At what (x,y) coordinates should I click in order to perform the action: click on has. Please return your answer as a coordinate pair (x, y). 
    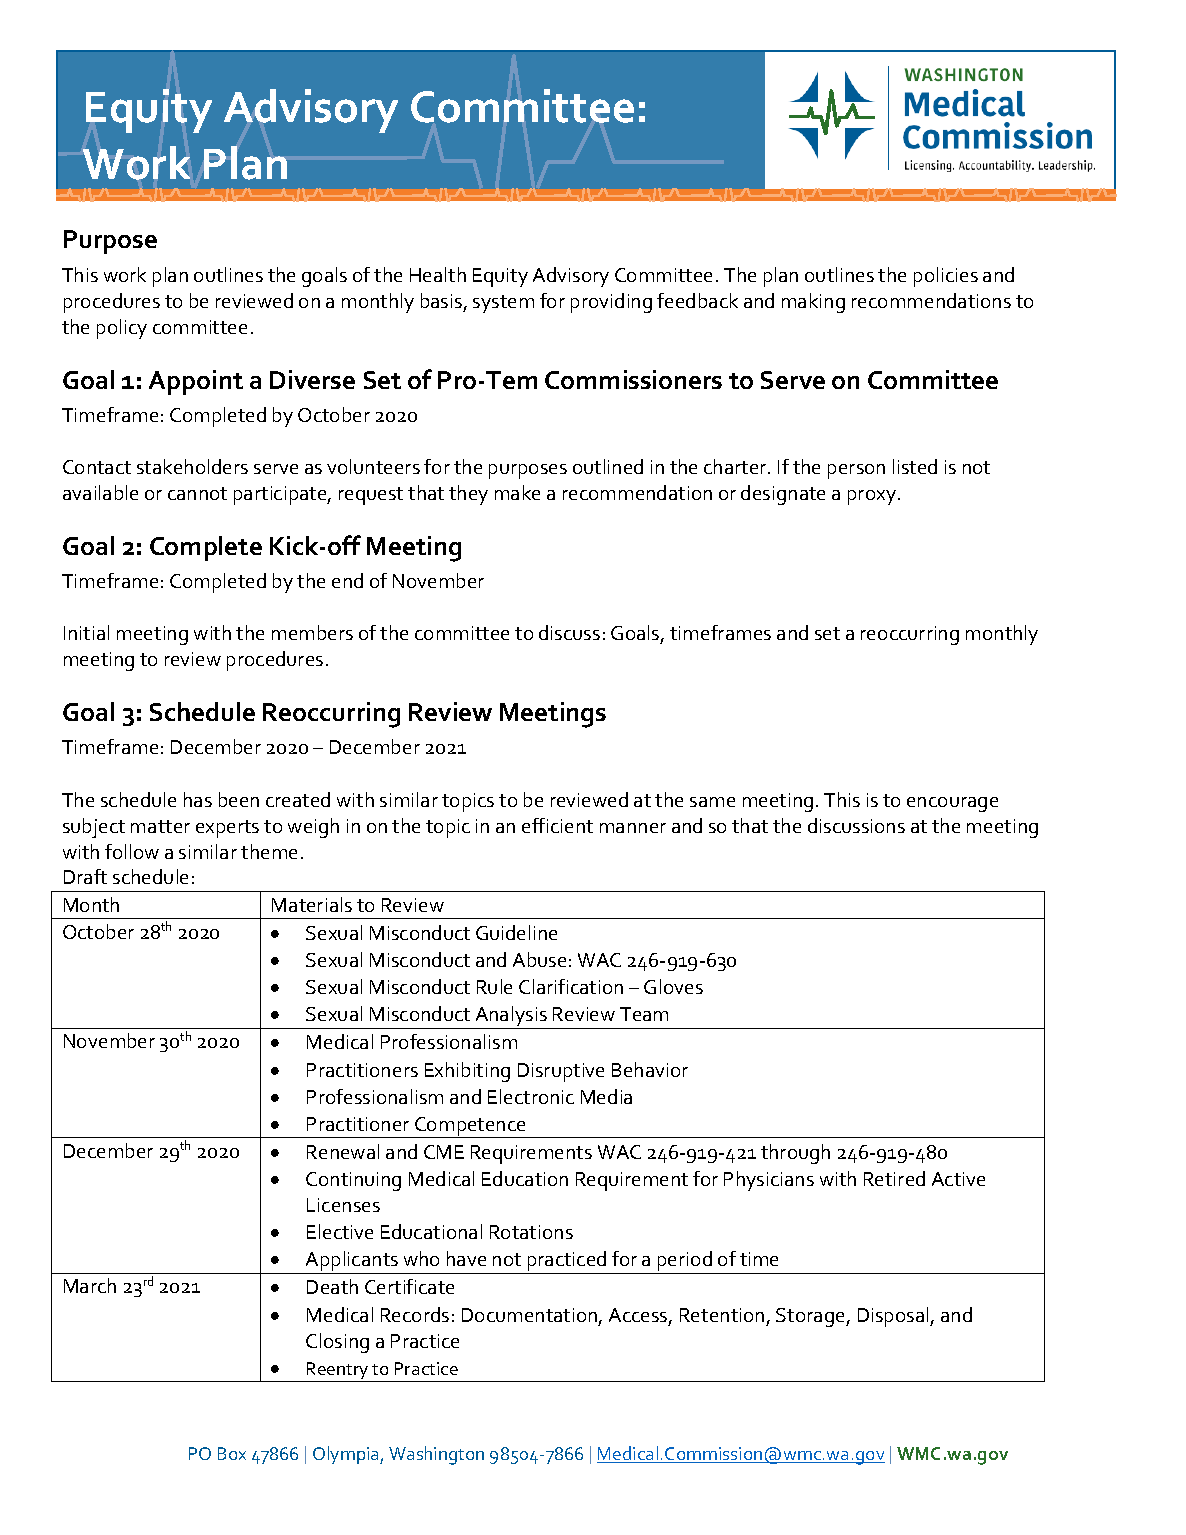
    Looking at the image, I should click on (198, 799).
